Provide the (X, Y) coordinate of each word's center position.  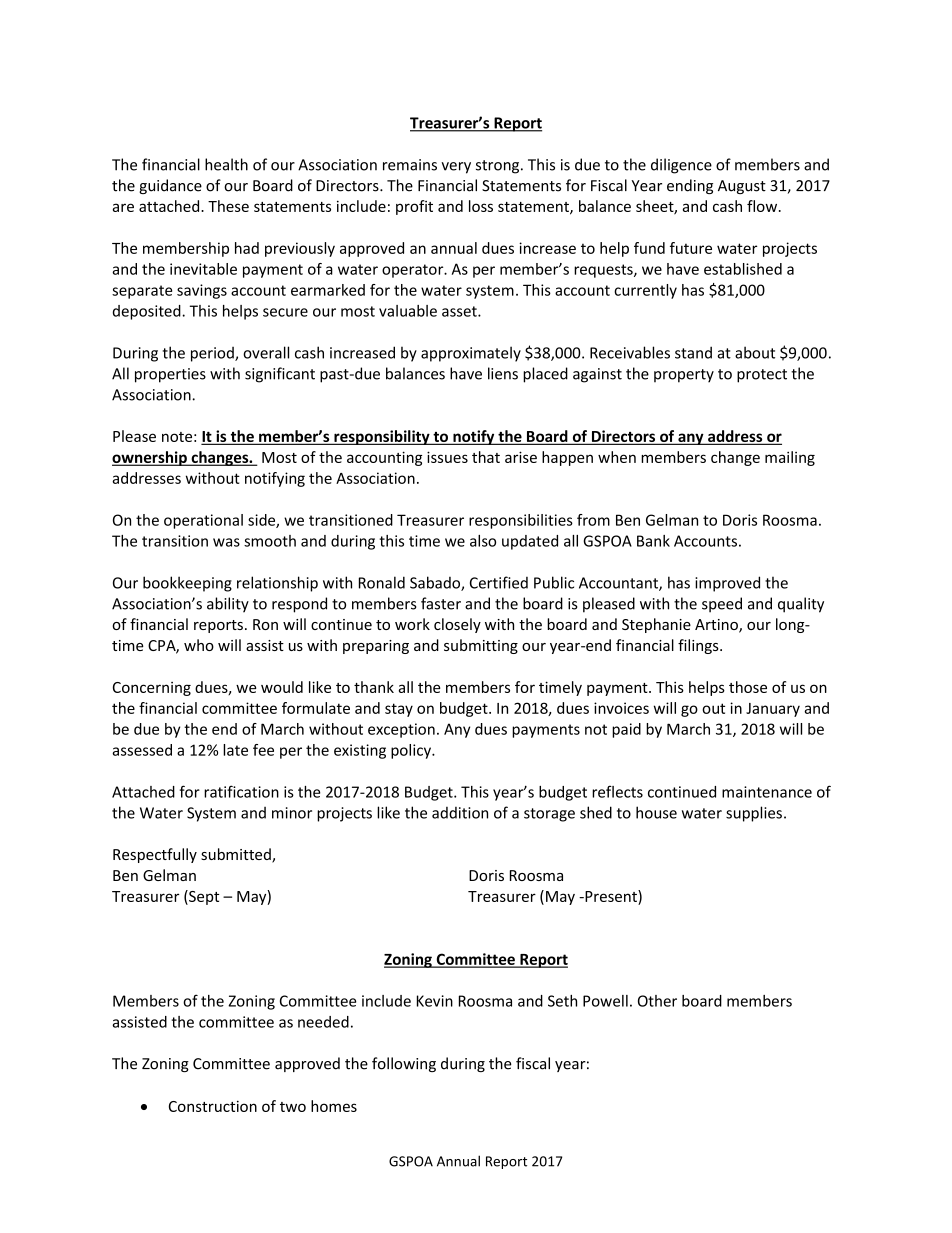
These (228, 206)
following (404, 1064)
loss (481, 206)
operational (203, 521)
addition (460, 813)
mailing (790, 458)
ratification (241, 791)
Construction (213, 1106)
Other (657, 1001)
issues (447, 457)
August (742, 187)
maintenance (767, 792)
